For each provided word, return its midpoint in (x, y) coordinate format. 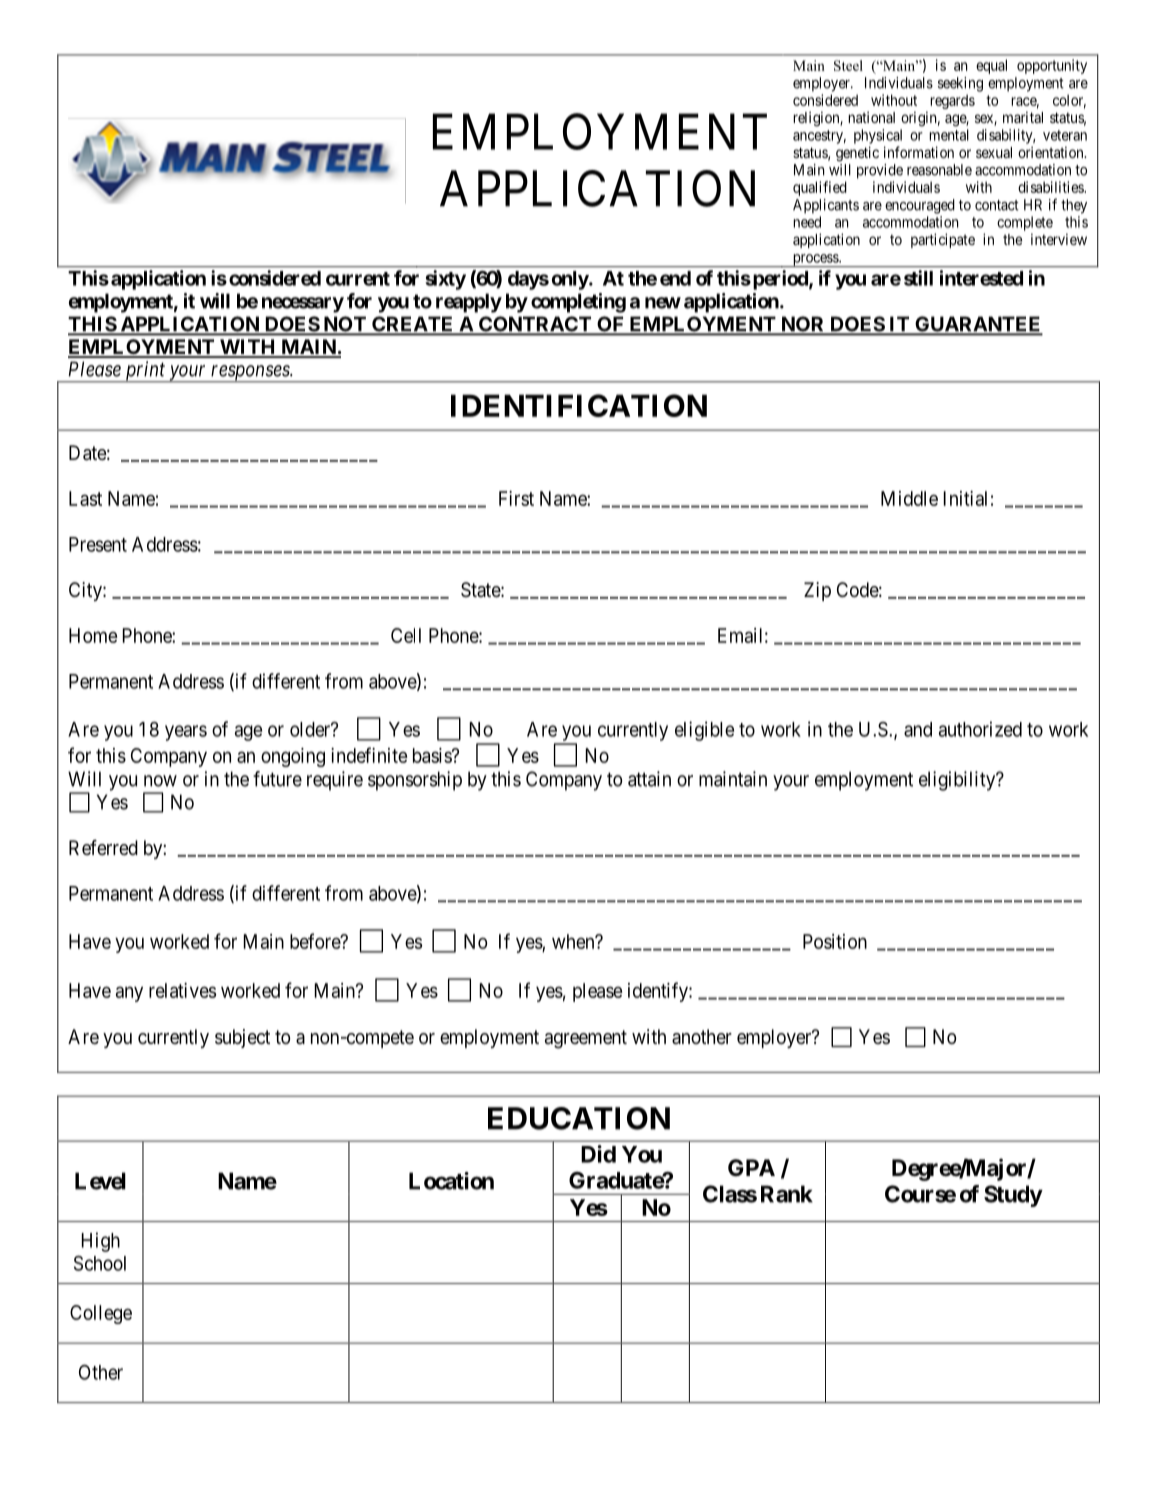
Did (598, 1154)
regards (952, 101)
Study (1013, 1196)
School (100, 1263)
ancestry (819, 137)
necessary (303, 305)
